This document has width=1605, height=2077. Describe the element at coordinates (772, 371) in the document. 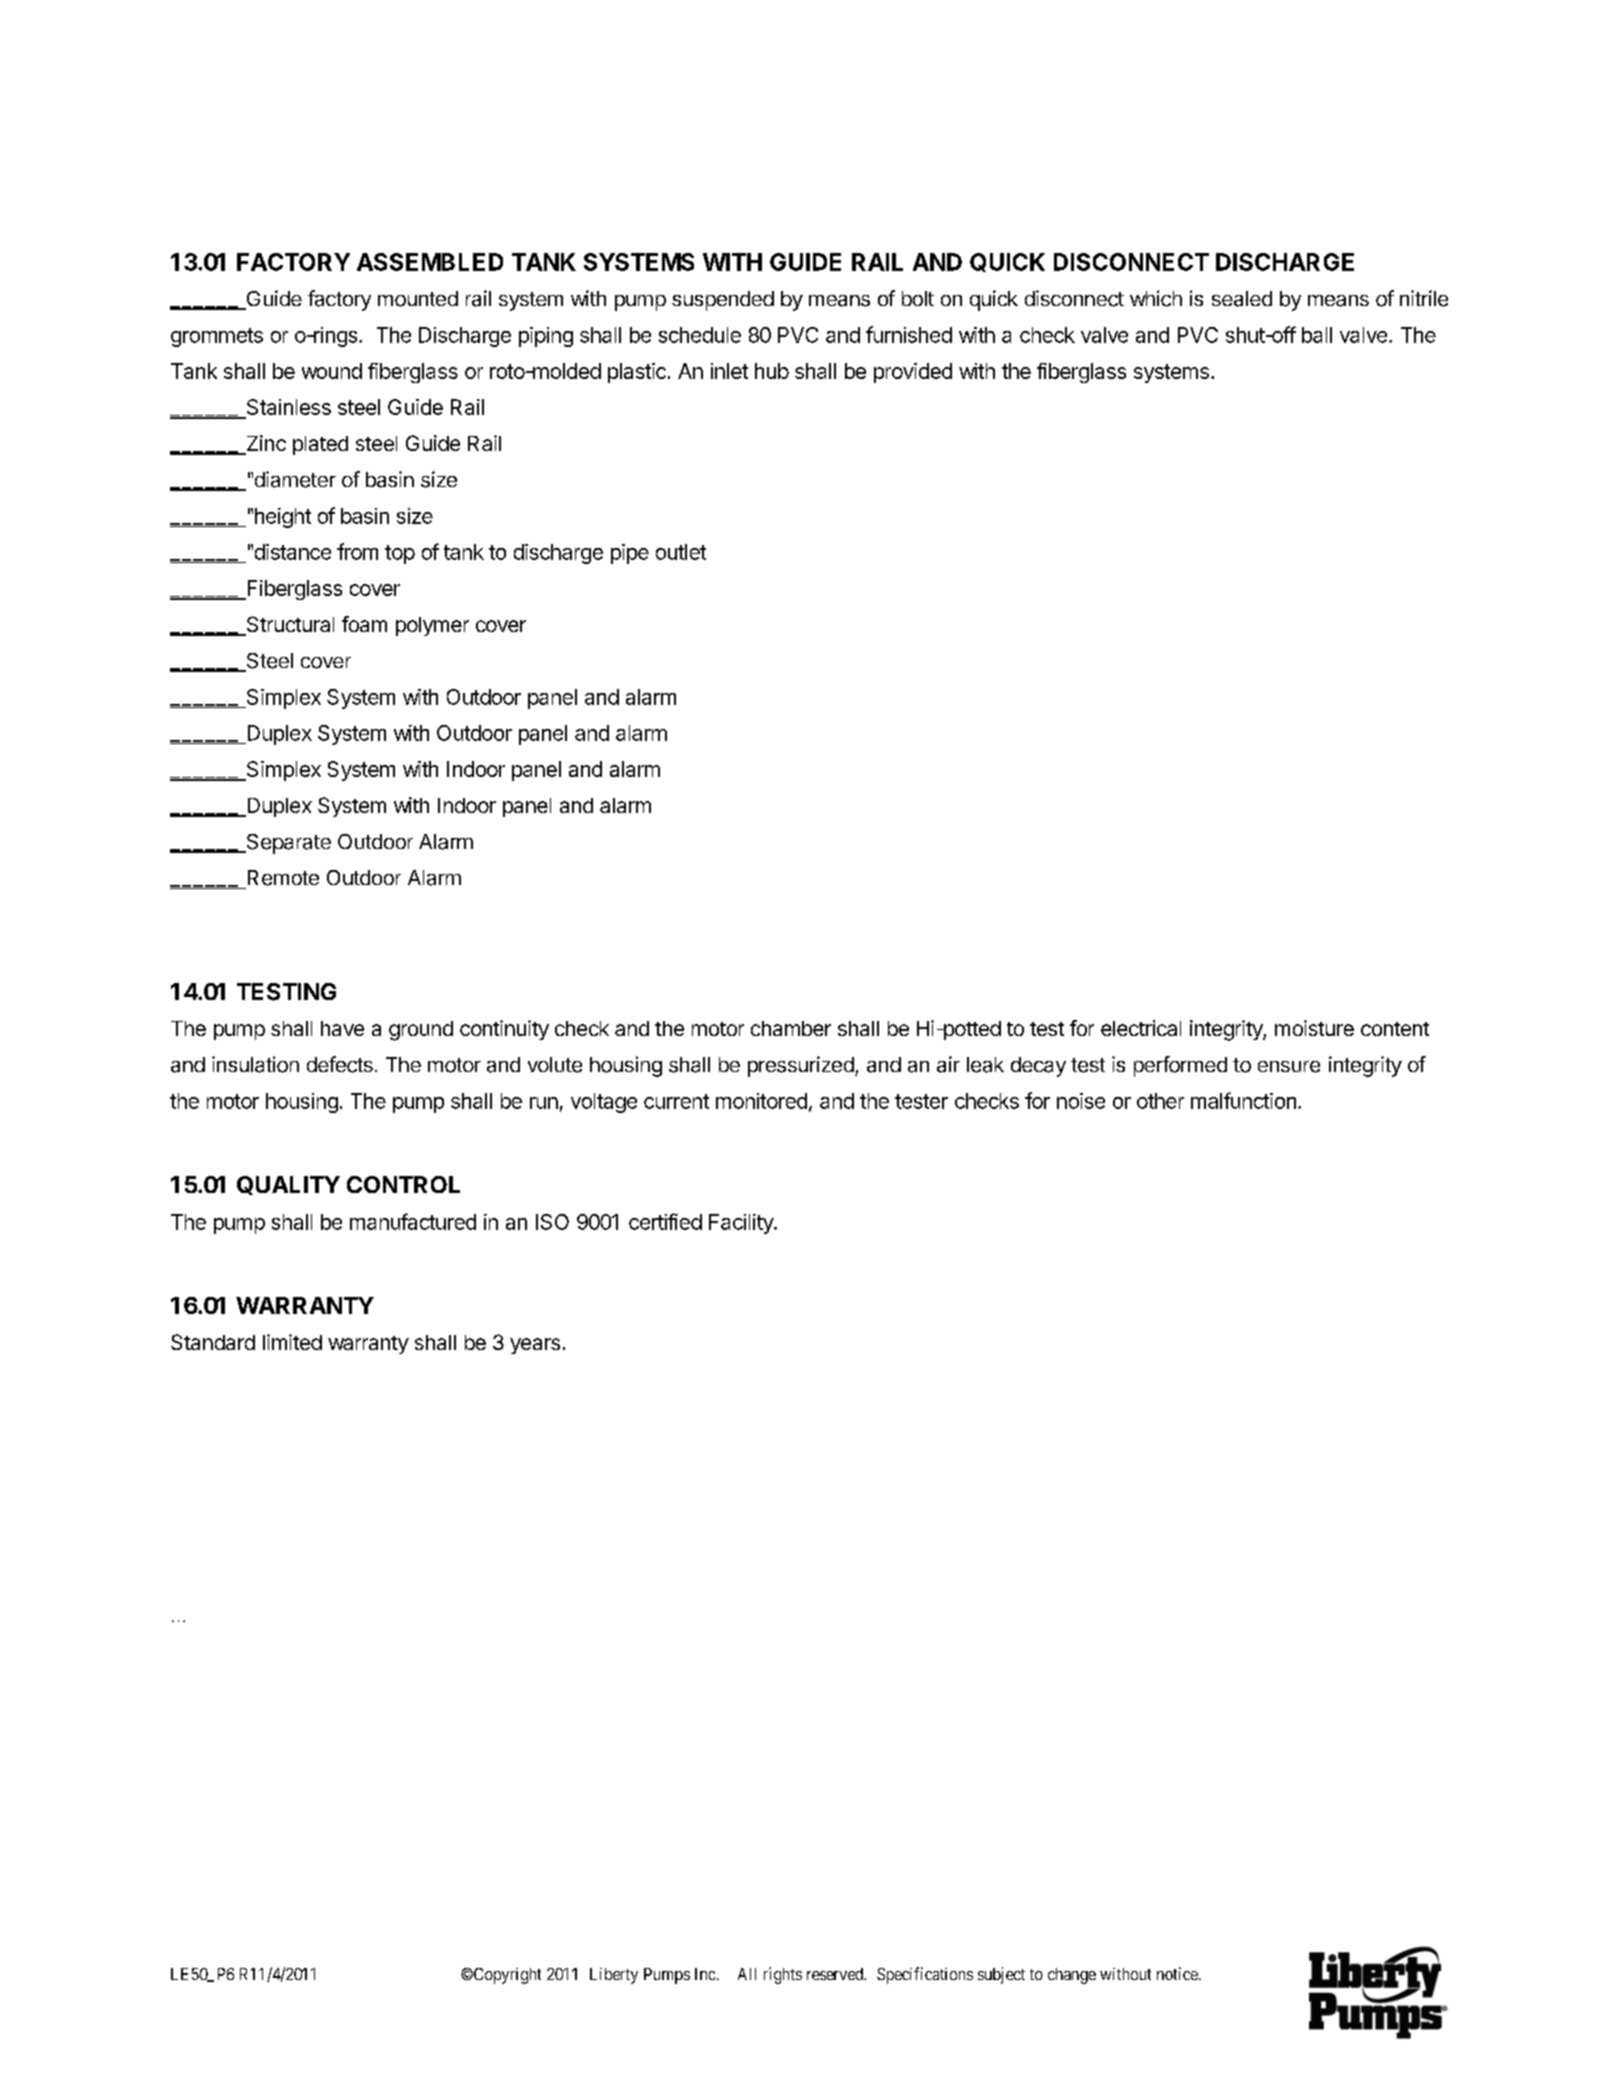

I see `hub` at that location.
